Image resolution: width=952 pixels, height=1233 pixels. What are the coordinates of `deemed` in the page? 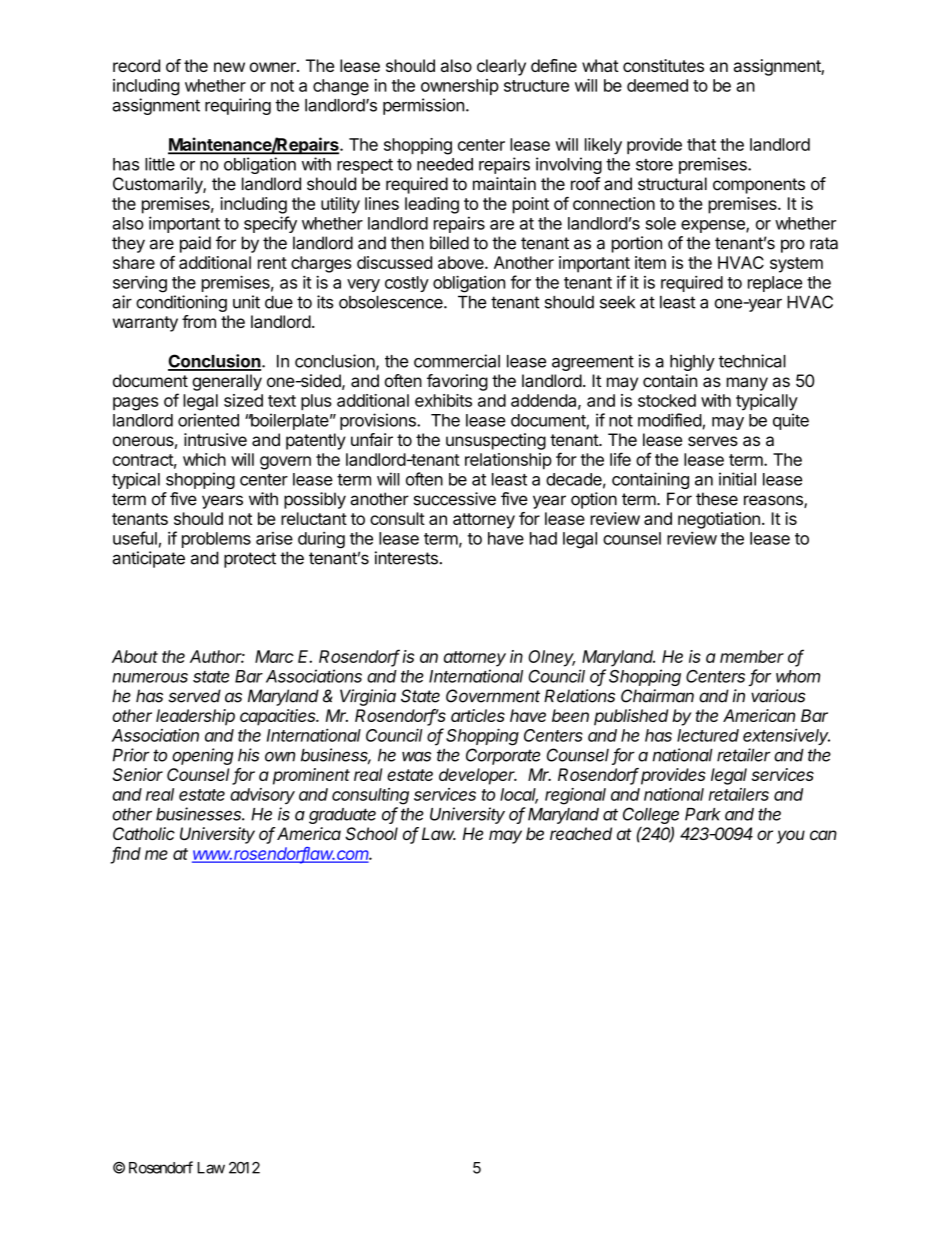 It's located at (657, 85).
